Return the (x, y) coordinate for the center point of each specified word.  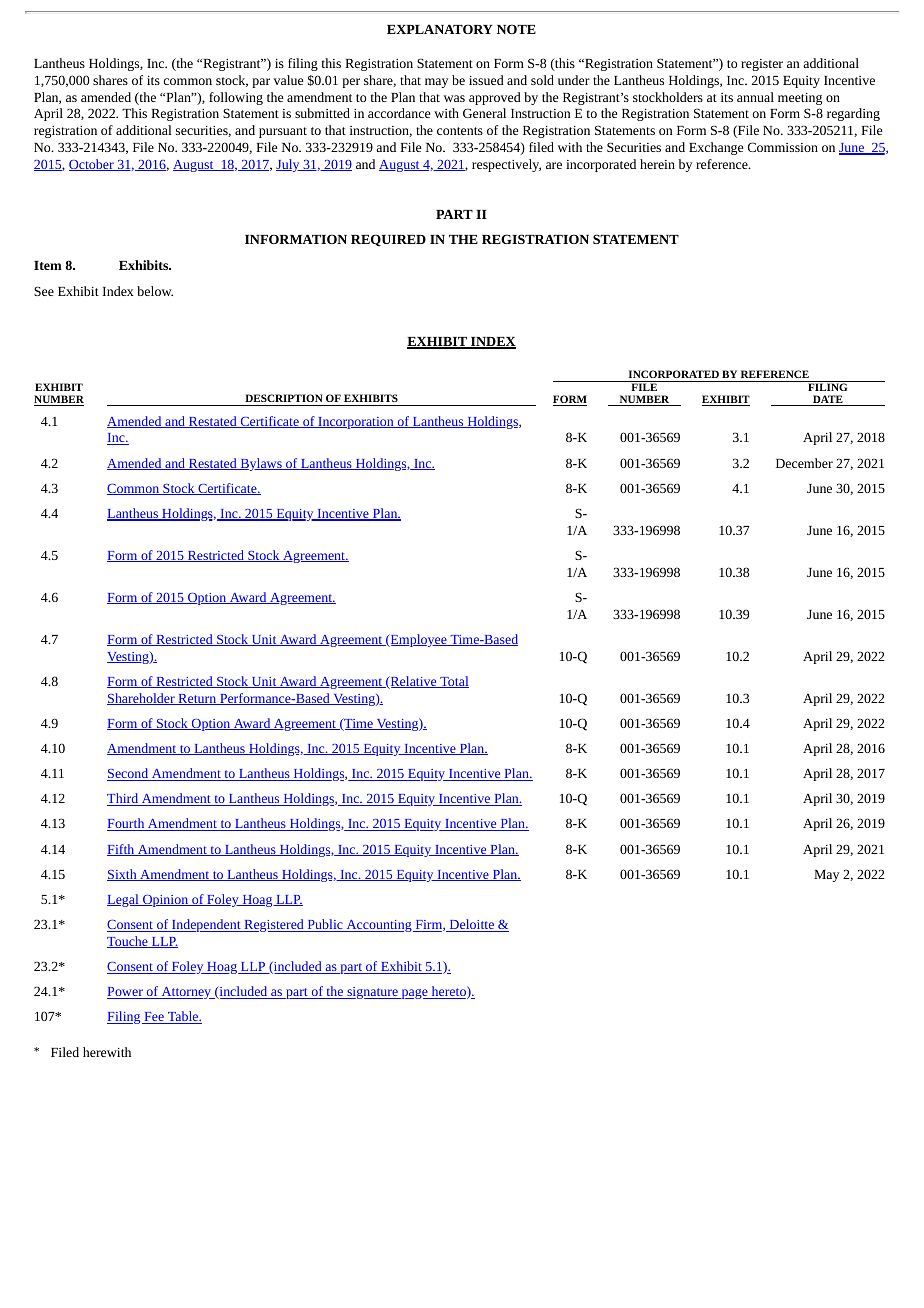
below (155, 291)
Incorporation (356, 423)
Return (197, 699)
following (236, 98)
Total (453, 682)
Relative (413, 682)
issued (486, 80)
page (414, 994)
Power (126, 993)
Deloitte (471, 925)
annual (755, 97)
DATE (828, 400)
